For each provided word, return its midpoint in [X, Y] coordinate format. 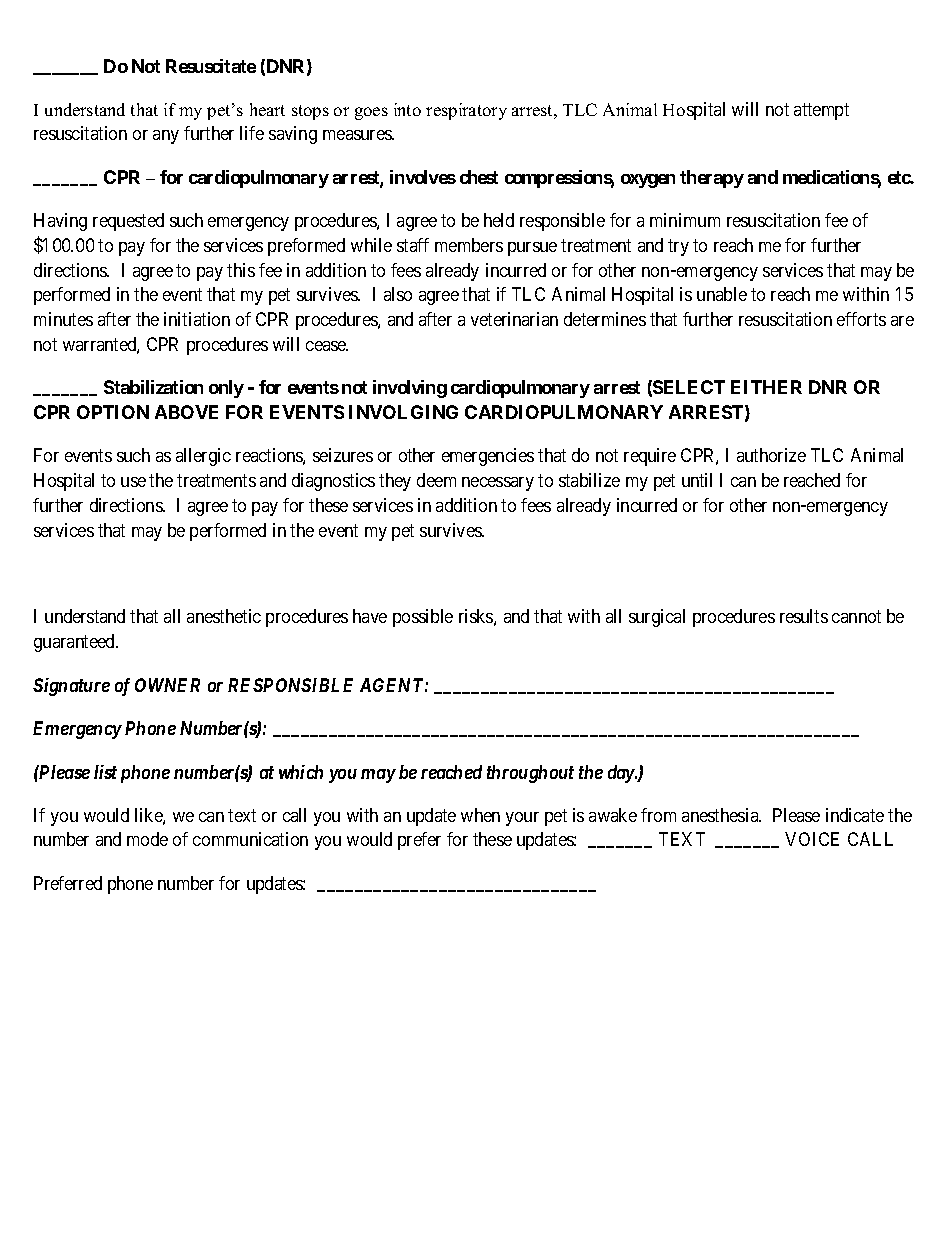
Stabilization [153, 387]
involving [410, 389]
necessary [498, 484]
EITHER [766, 387]
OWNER [167, 685]
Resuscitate [211, 66]
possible [423, 618]
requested [128, 222]
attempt [821, 111]
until [697, 480]
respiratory [466, 111]
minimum [685, 220]
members [469, 245]
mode [147, 839]
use [133, 482]
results [804, 616]
